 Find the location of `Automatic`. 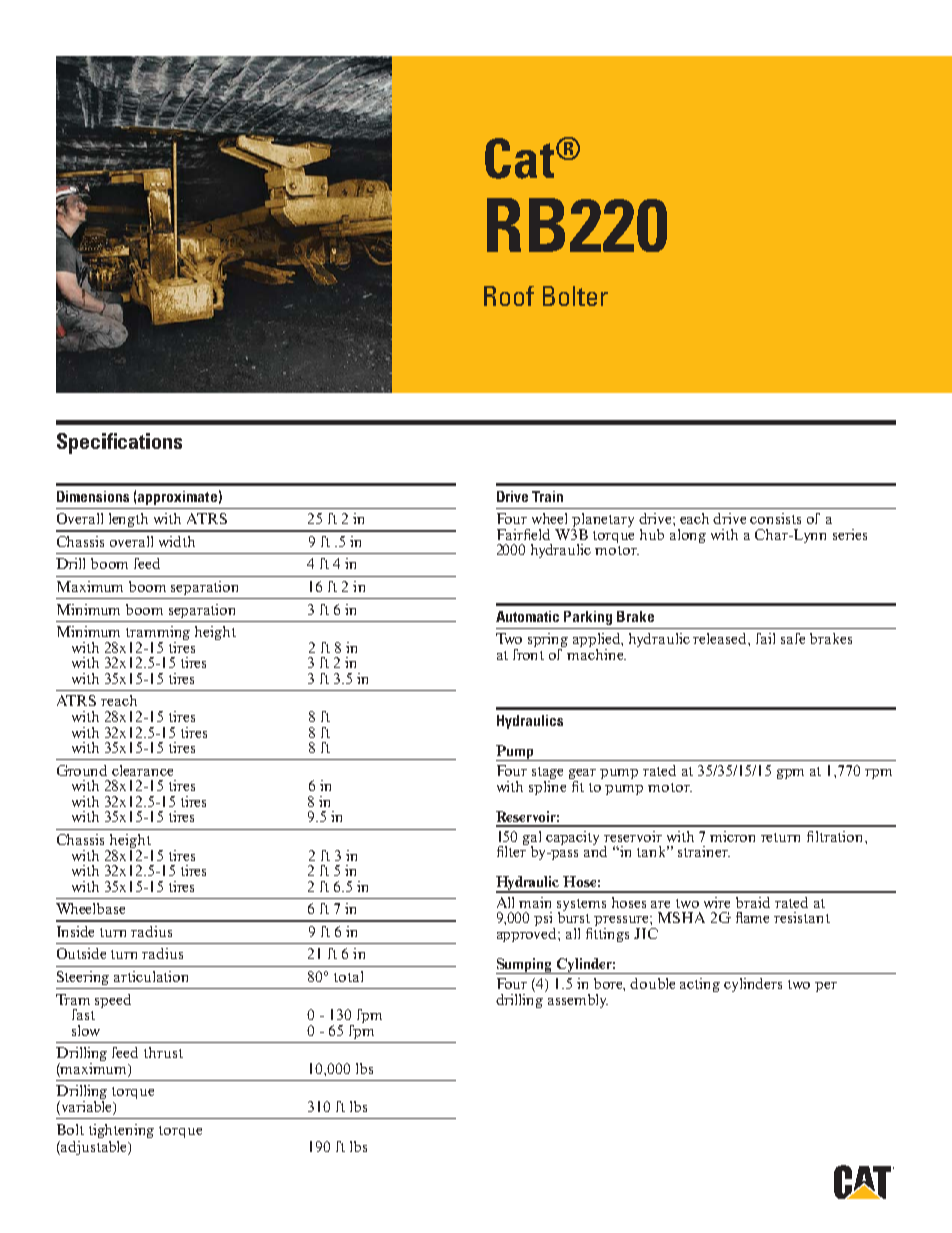

Automatic is located at coordinates (527, 616).
